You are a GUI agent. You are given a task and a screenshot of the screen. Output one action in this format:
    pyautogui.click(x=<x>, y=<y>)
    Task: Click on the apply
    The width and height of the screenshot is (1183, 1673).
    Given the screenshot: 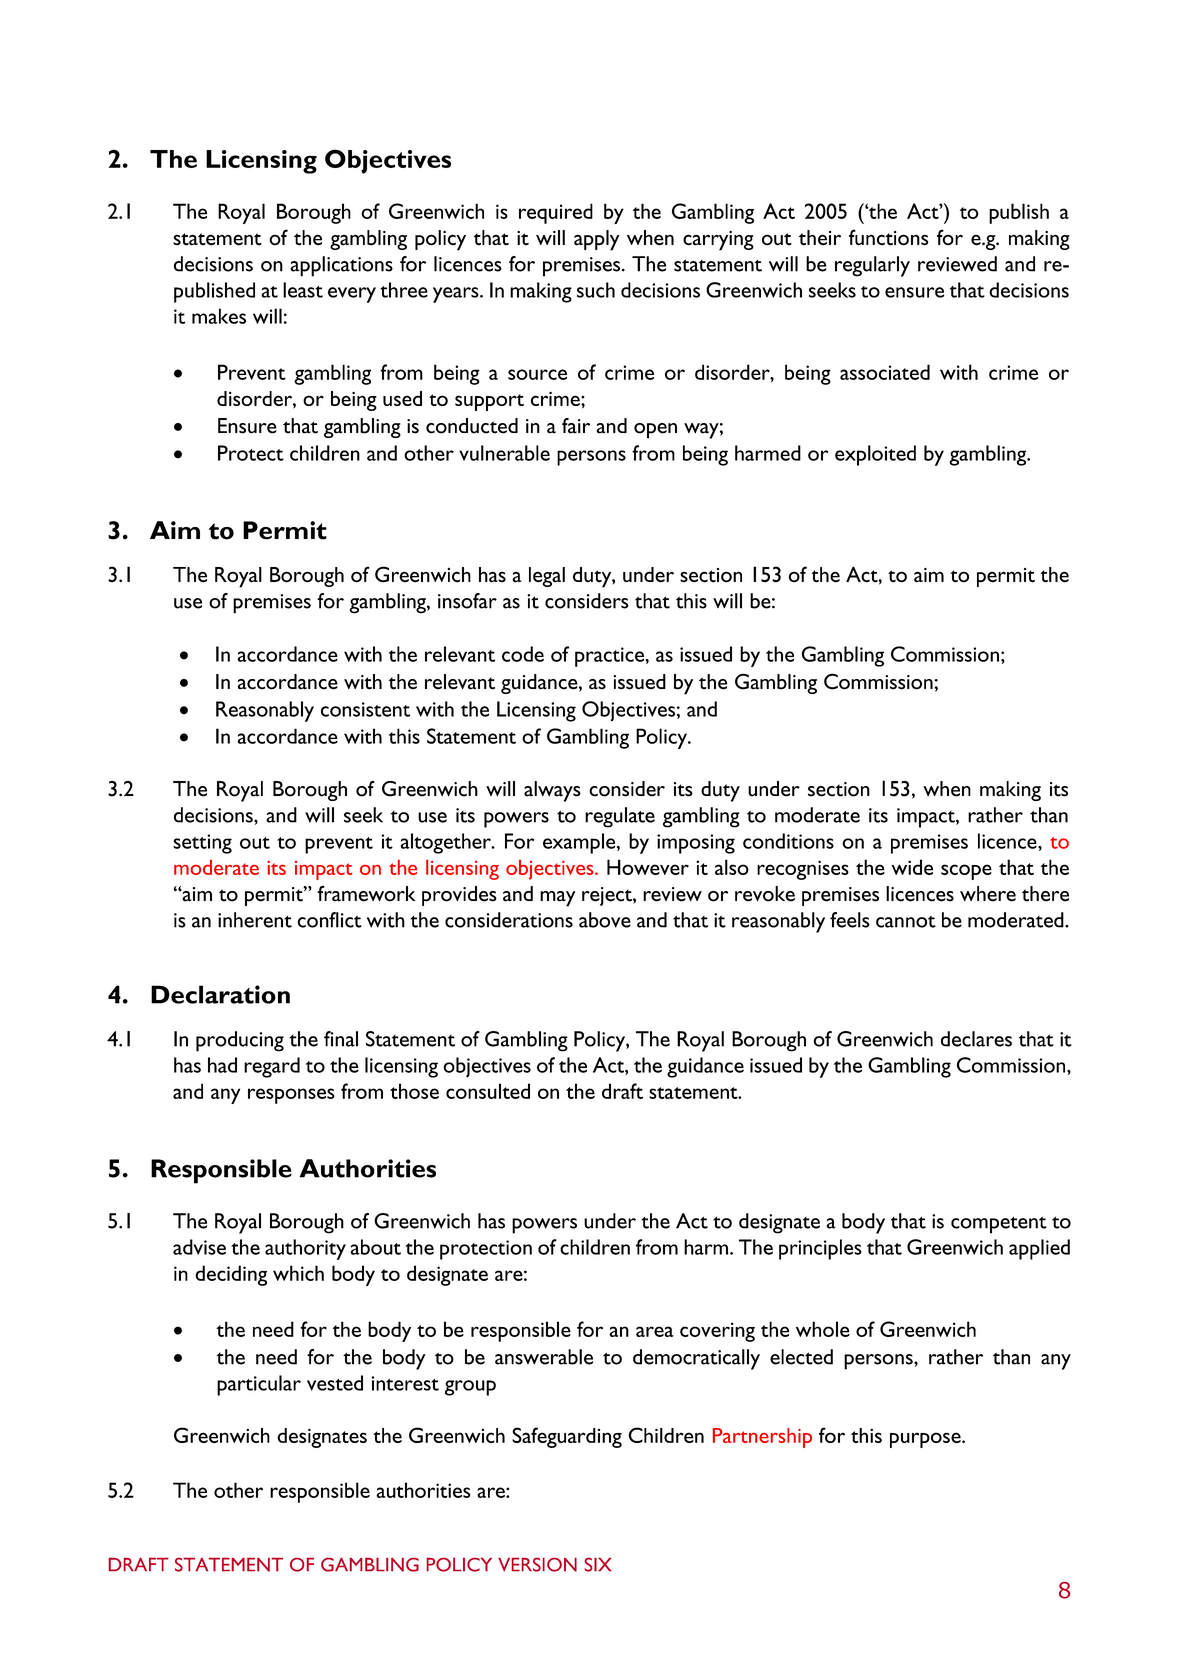 What is the action you would take?
    pyautogui.click(x=596, y=240)
